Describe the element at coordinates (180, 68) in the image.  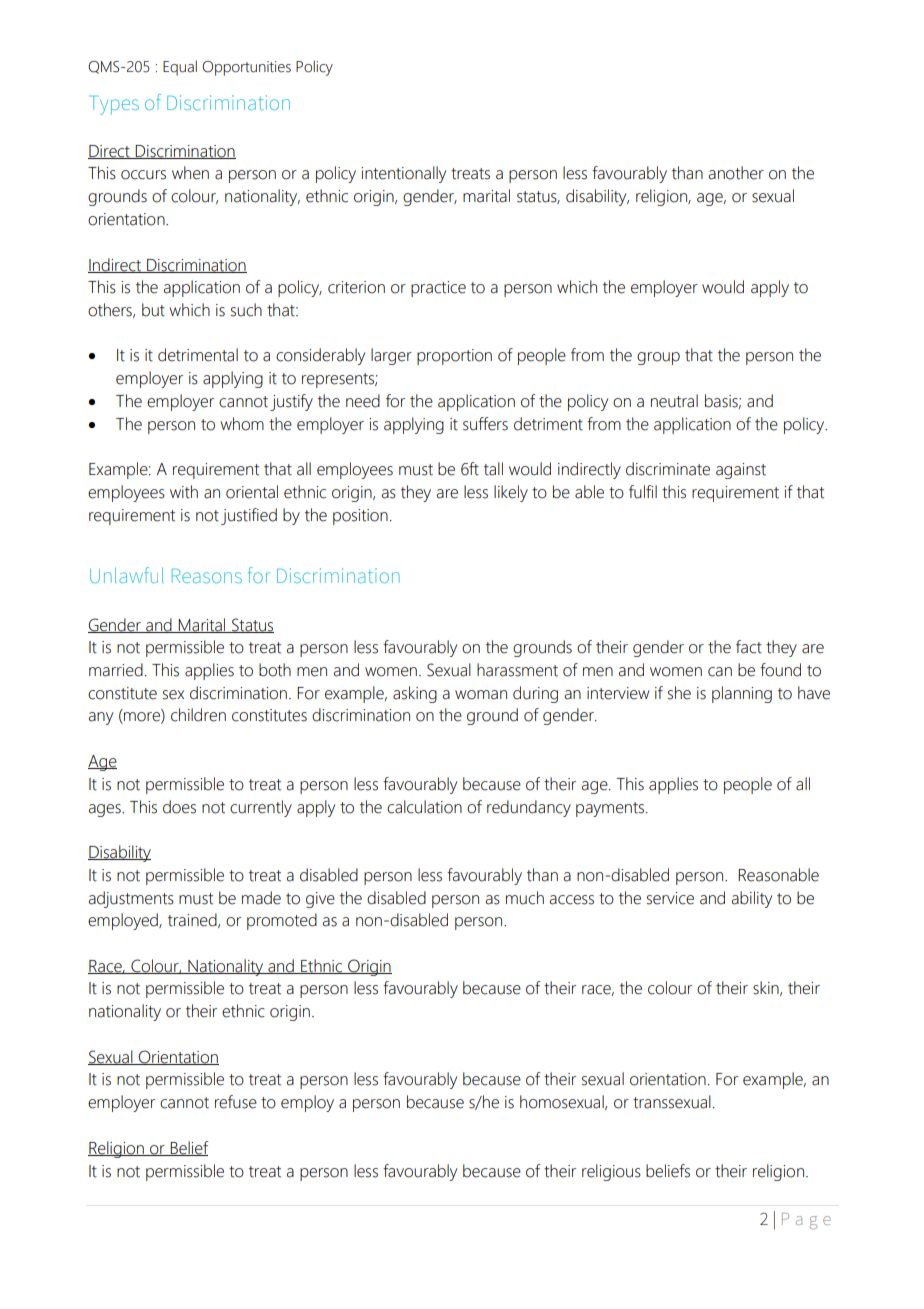
I see `Equal` at that location.
